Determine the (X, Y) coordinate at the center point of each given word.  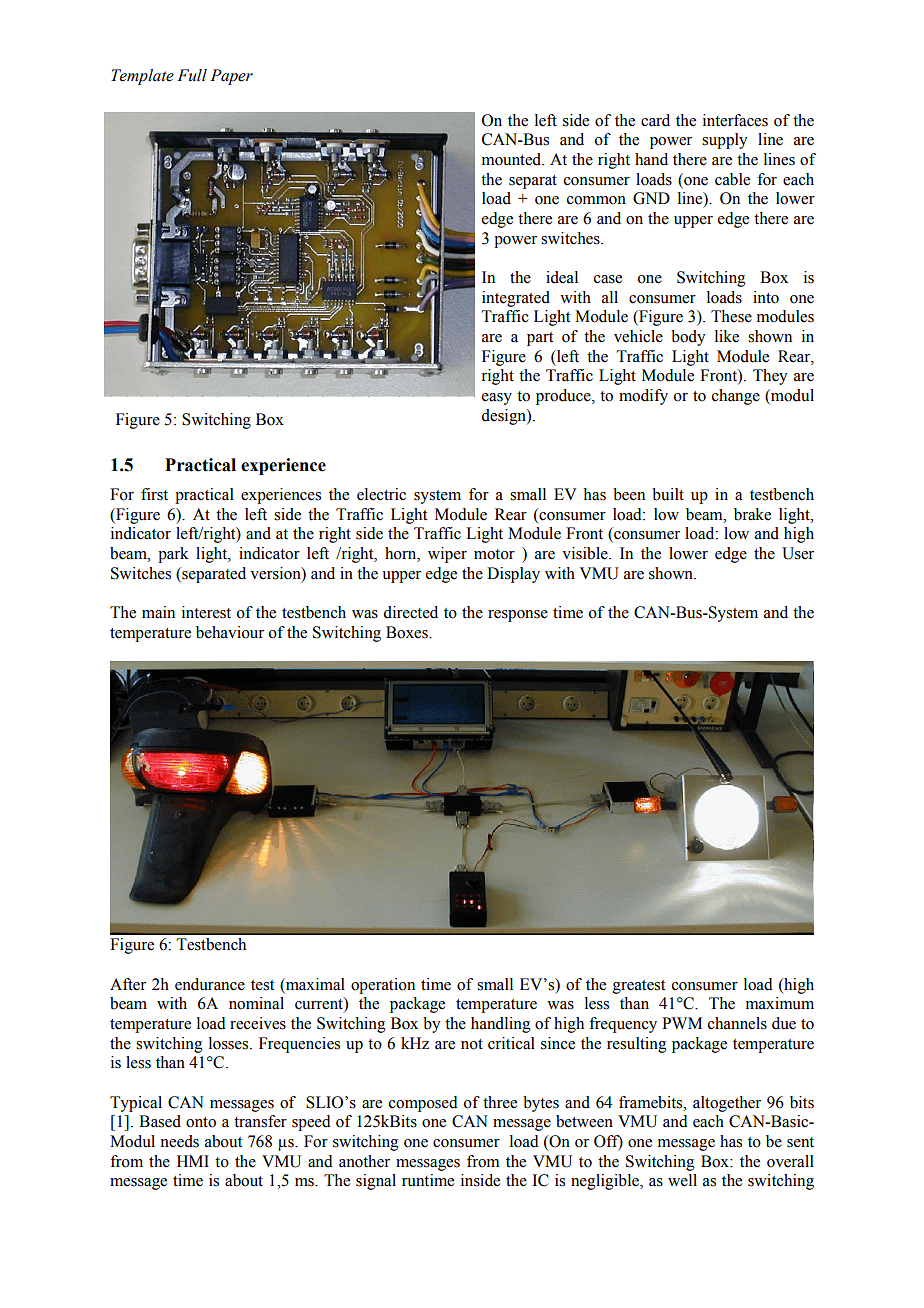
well (682, 1180)
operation (383, 986)
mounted (513, 159)
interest (206, 612)
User (798, 553)
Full (192, 75)
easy (497, 399)
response (518, 616)
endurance (210, 984)
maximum (780, 1003)
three (500, 1102)
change (736, 397)
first (154, 494)
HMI (193, 1161)
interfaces (735, 120)
